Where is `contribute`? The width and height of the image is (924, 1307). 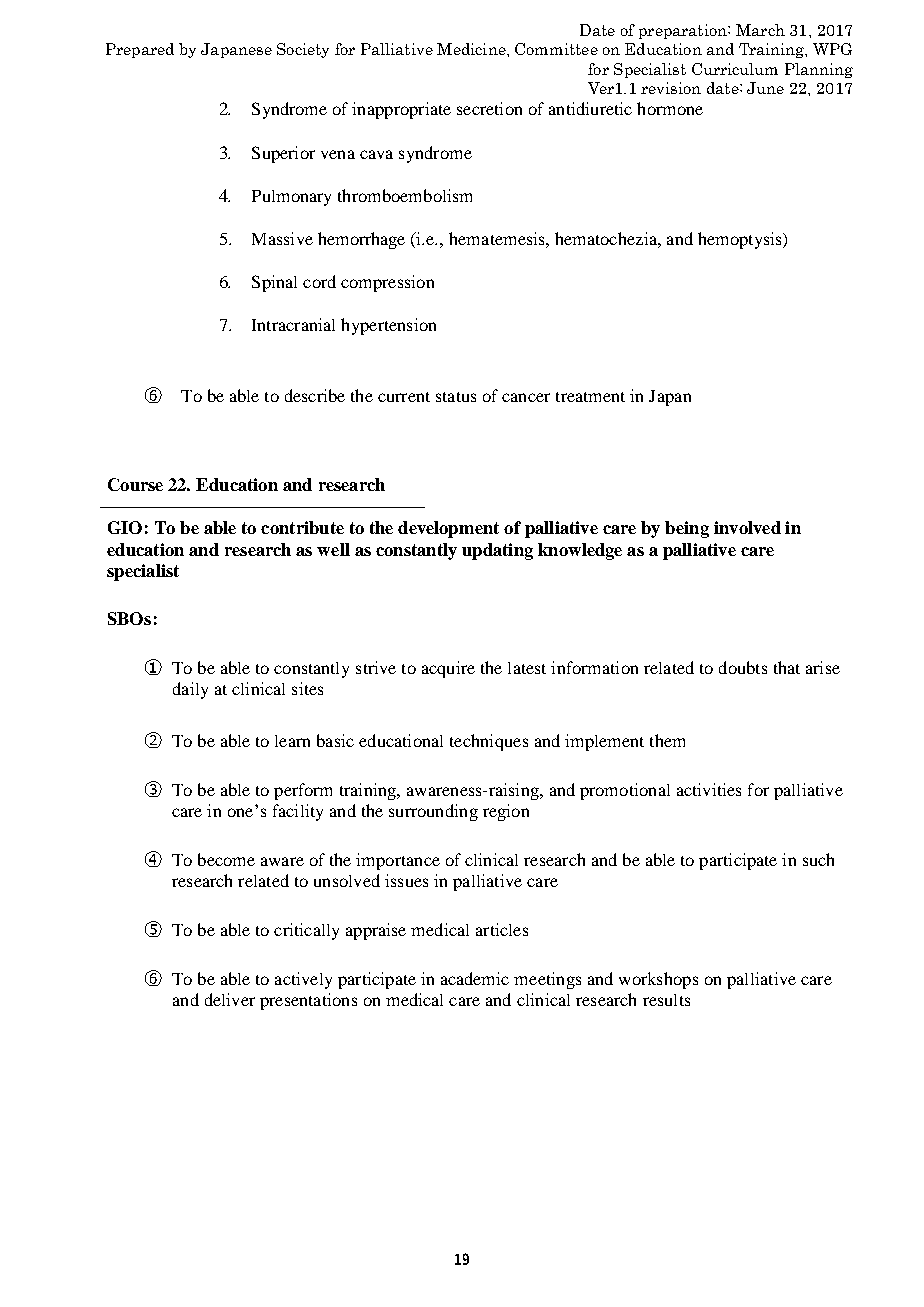
contribute is located at coordinates (302, 527).
